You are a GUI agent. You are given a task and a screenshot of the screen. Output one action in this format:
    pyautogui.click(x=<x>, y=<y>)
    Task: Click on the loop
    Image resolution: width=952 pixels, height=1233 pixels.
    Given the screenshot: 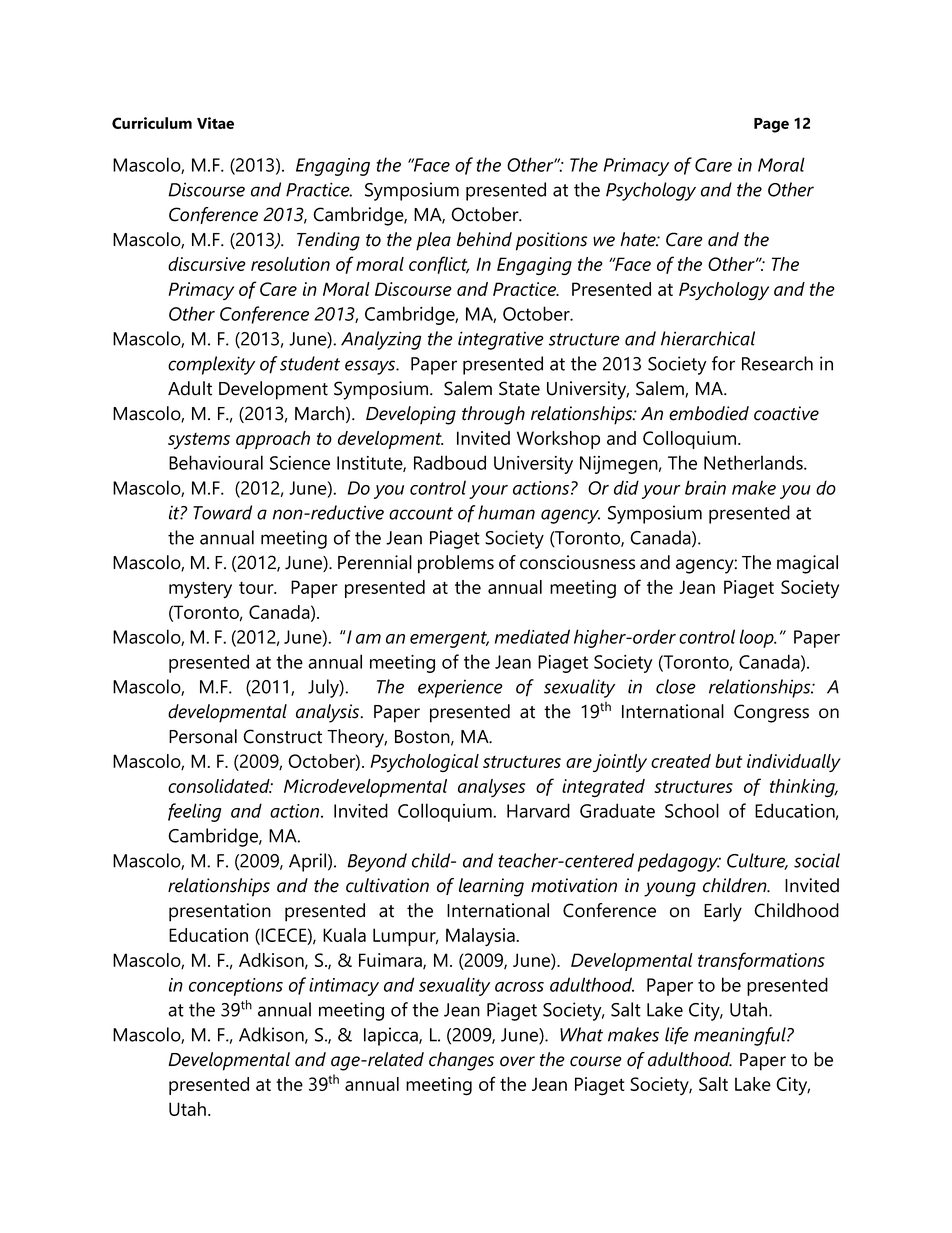 What is the action you would take?
    pyautogui.click(x=758, y=638)
